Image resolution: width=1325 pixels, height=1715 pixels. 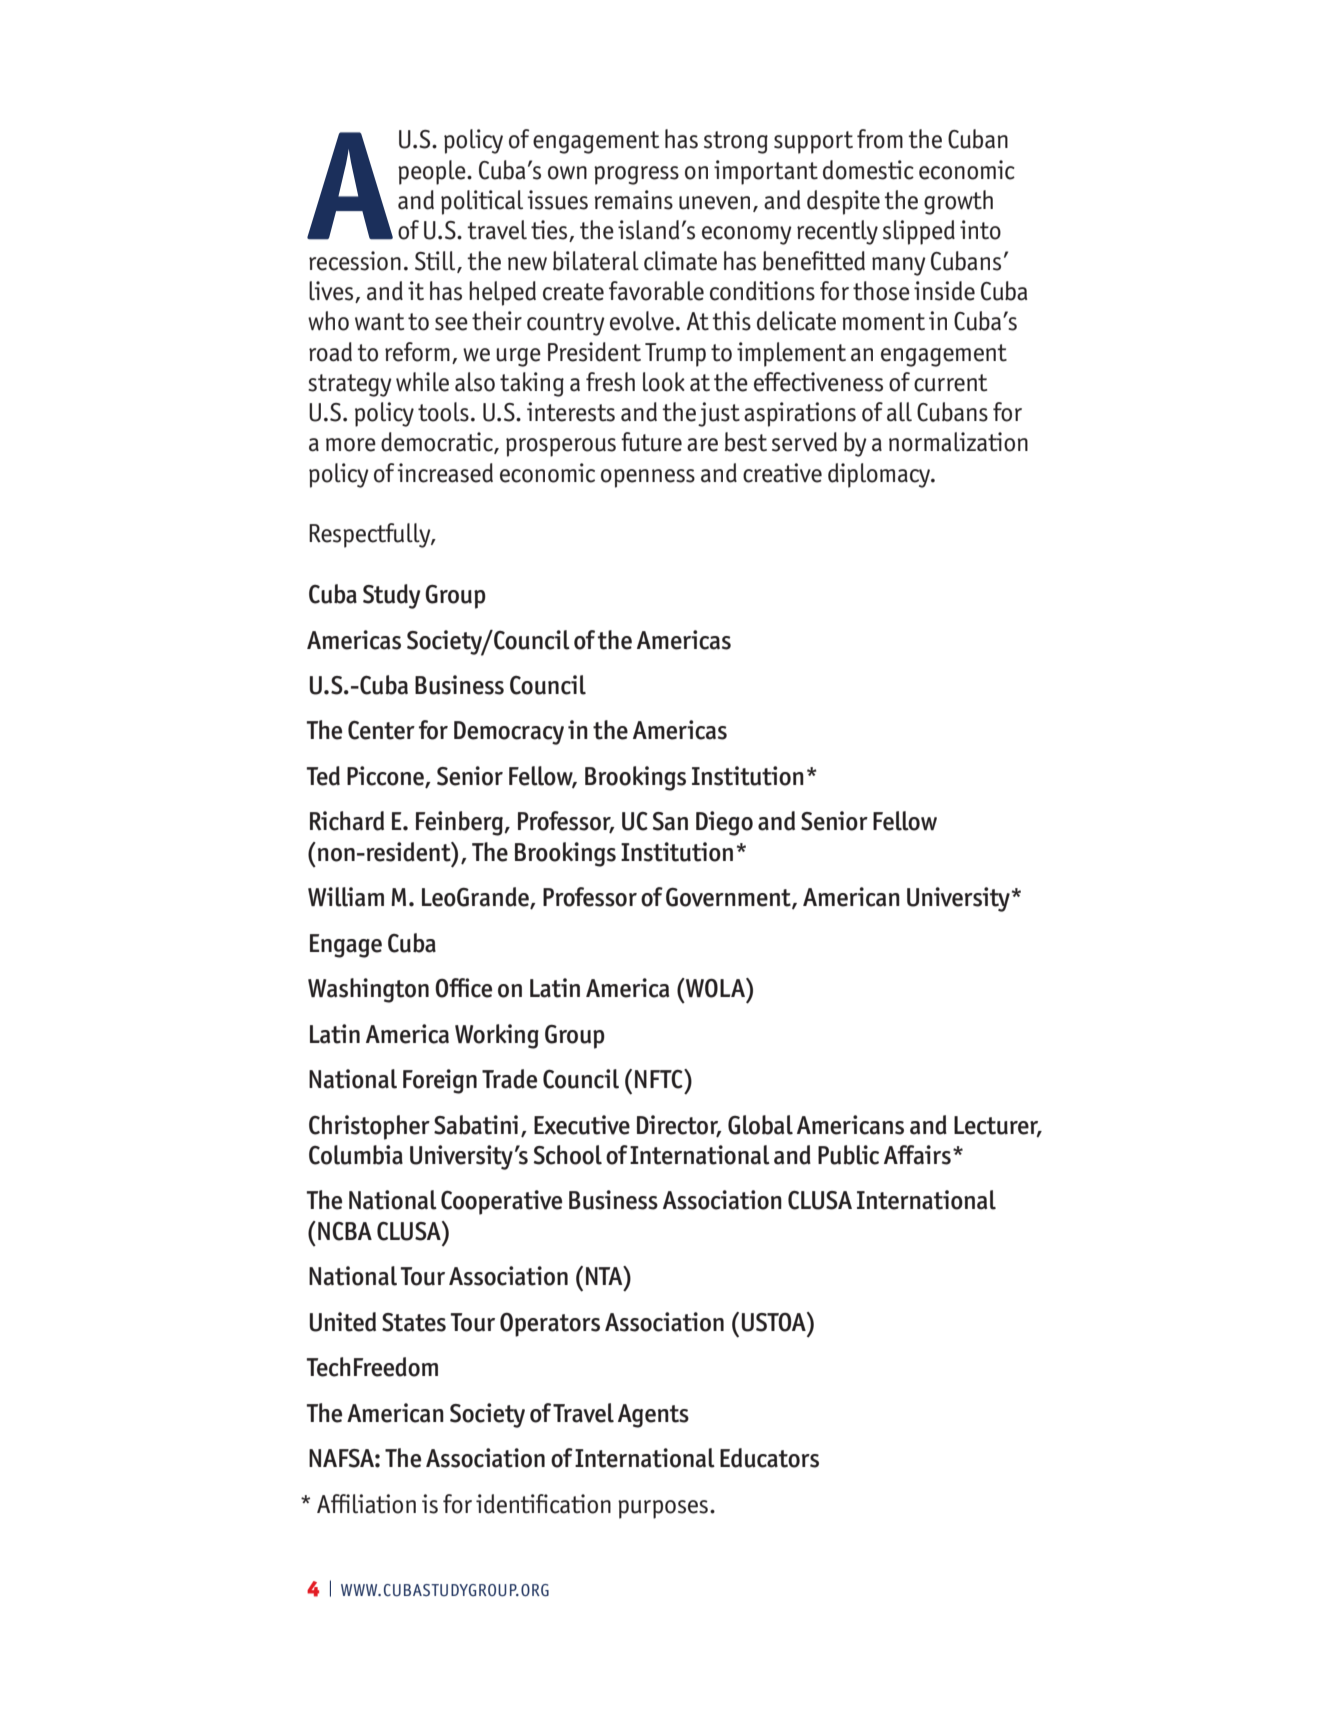 What do you see at coordinates (366, 1504) in the image?
I see `Affiliation` at bounding box center [366, 1504].
